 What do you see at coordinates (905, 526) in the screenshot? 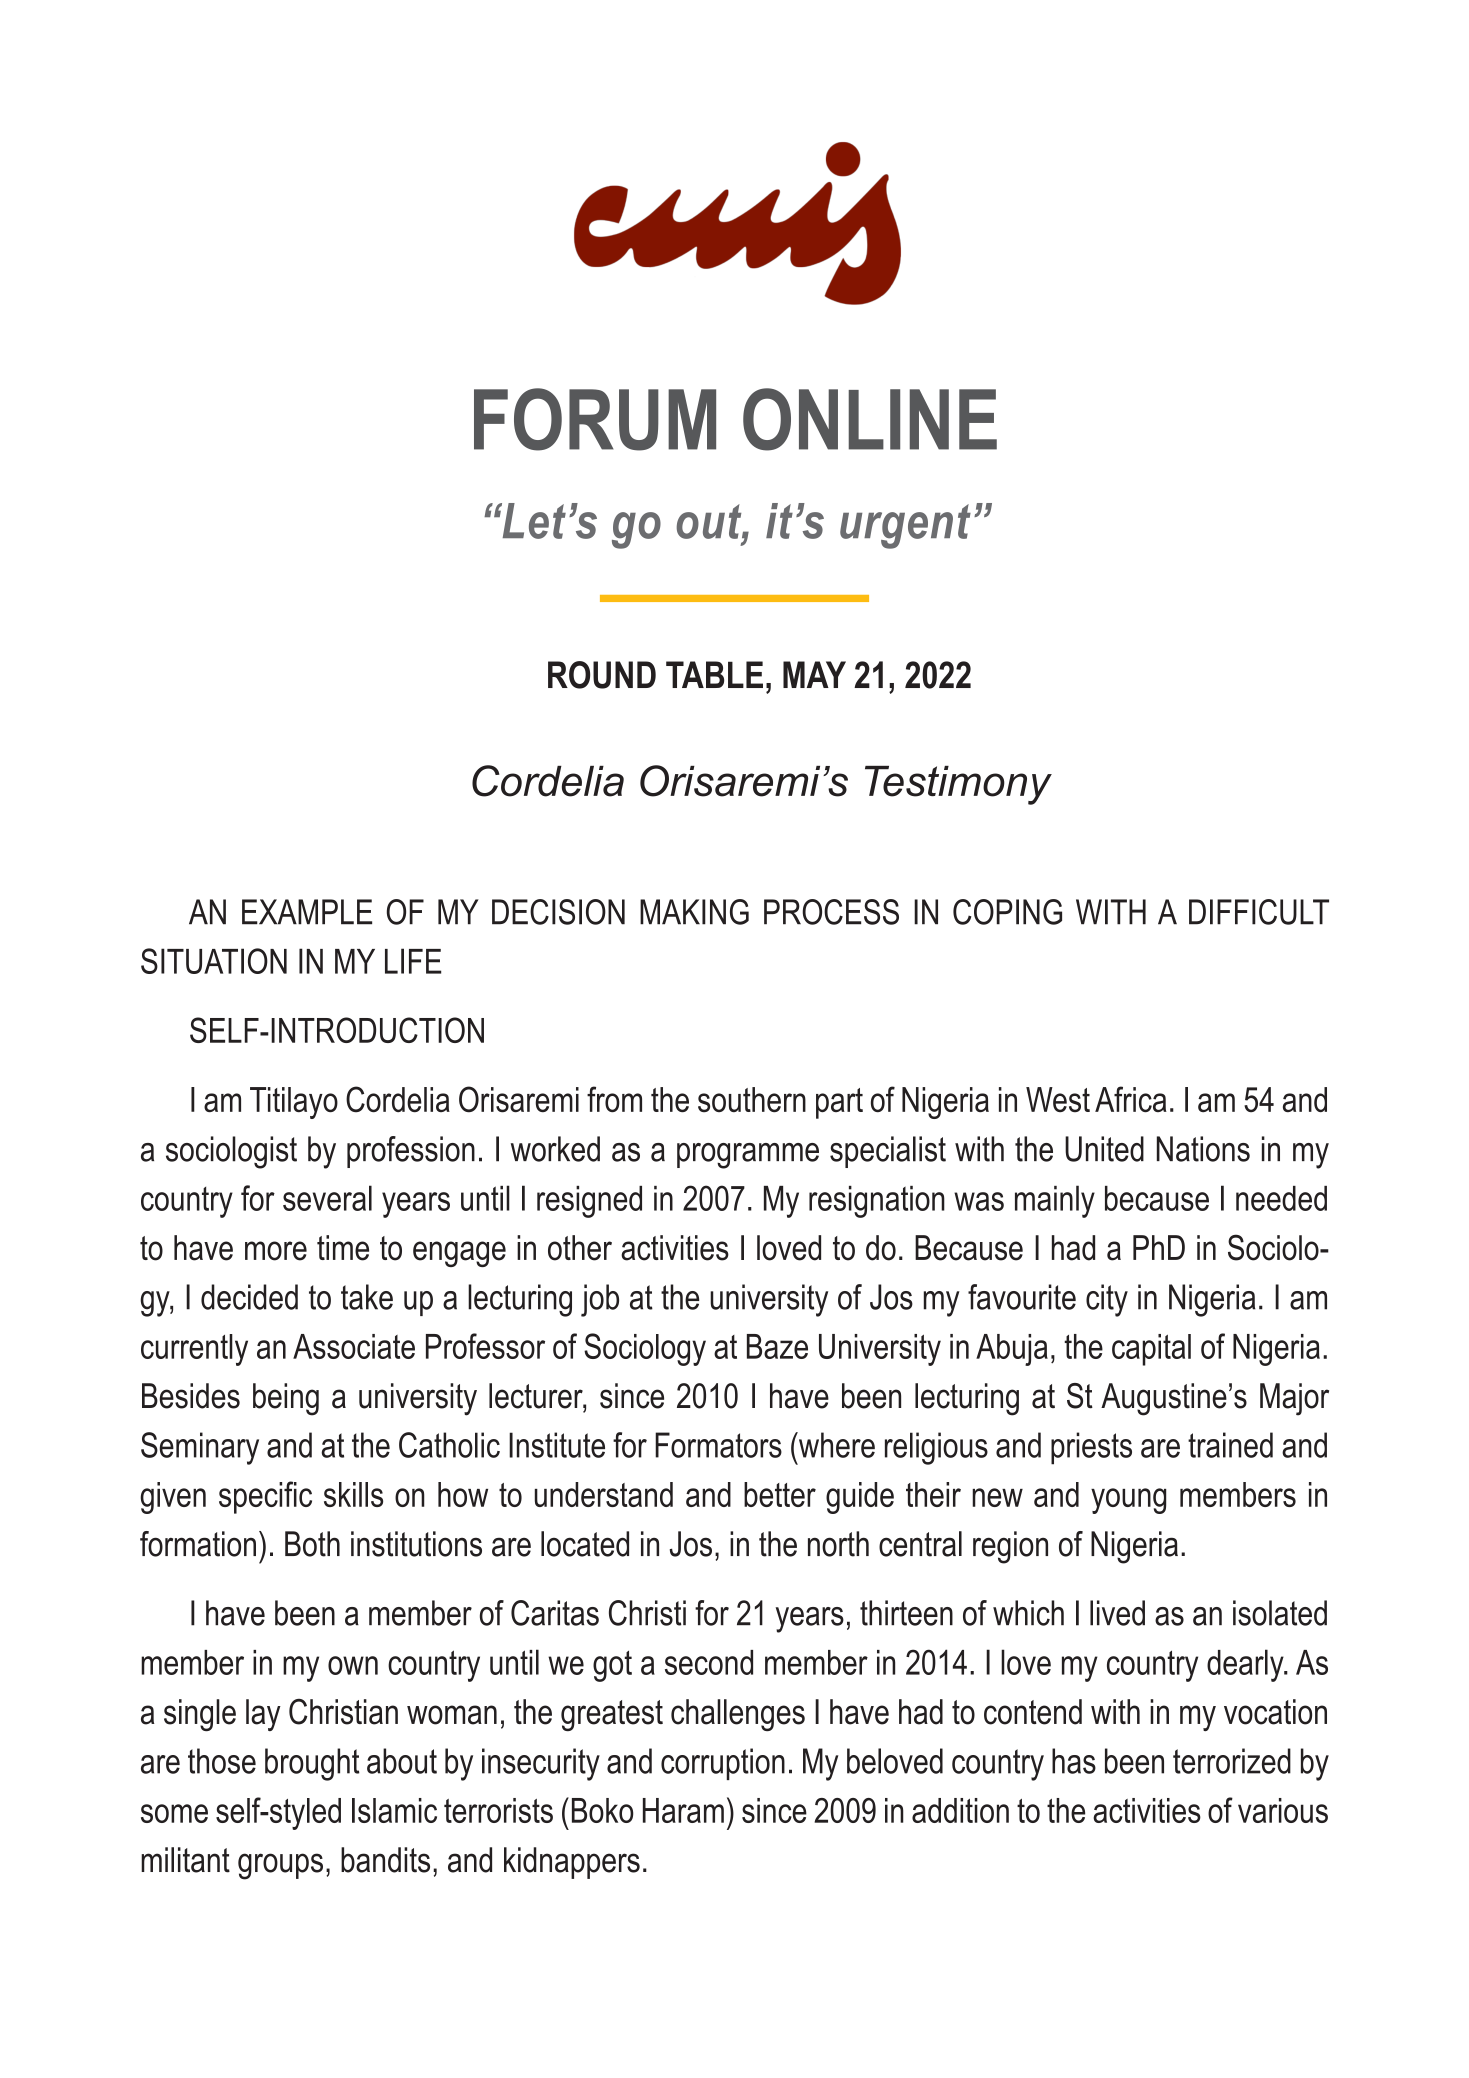
I see `urgent` at bounding box center [905, 526].
